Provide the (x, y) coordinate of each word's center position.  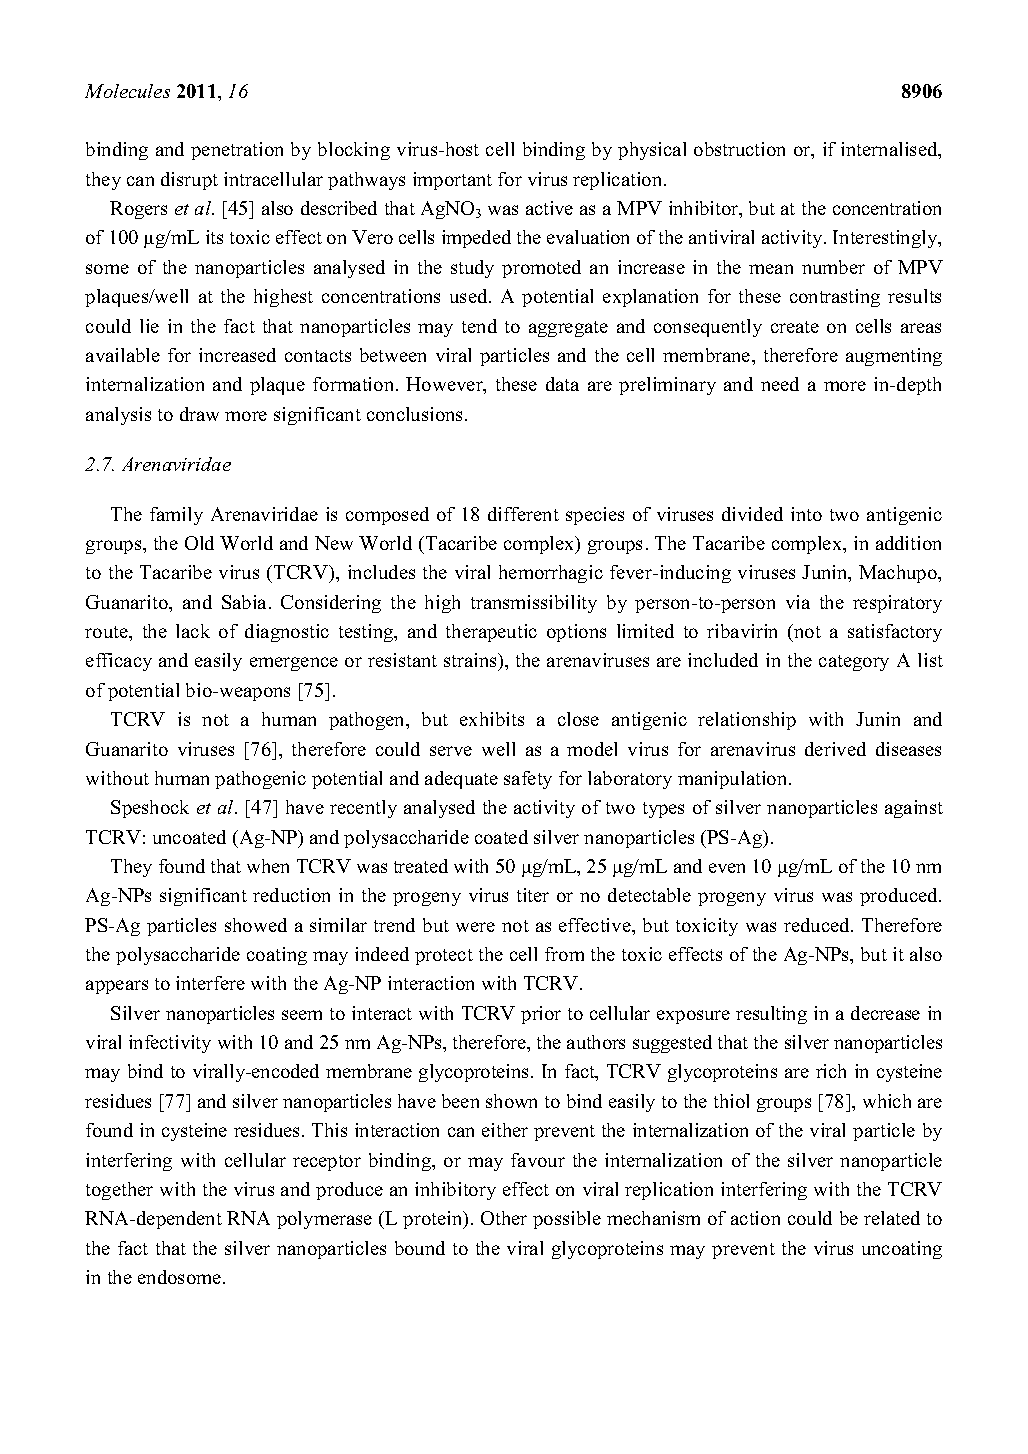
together (119, 1191)
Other (504, 1218)
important (452, 181)
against (914, 809)
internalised (890, 150)
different (523, 514)
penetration (237, 151)
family (176, 516)
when (268, 866)
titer (533, 895)
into (806, 514)
